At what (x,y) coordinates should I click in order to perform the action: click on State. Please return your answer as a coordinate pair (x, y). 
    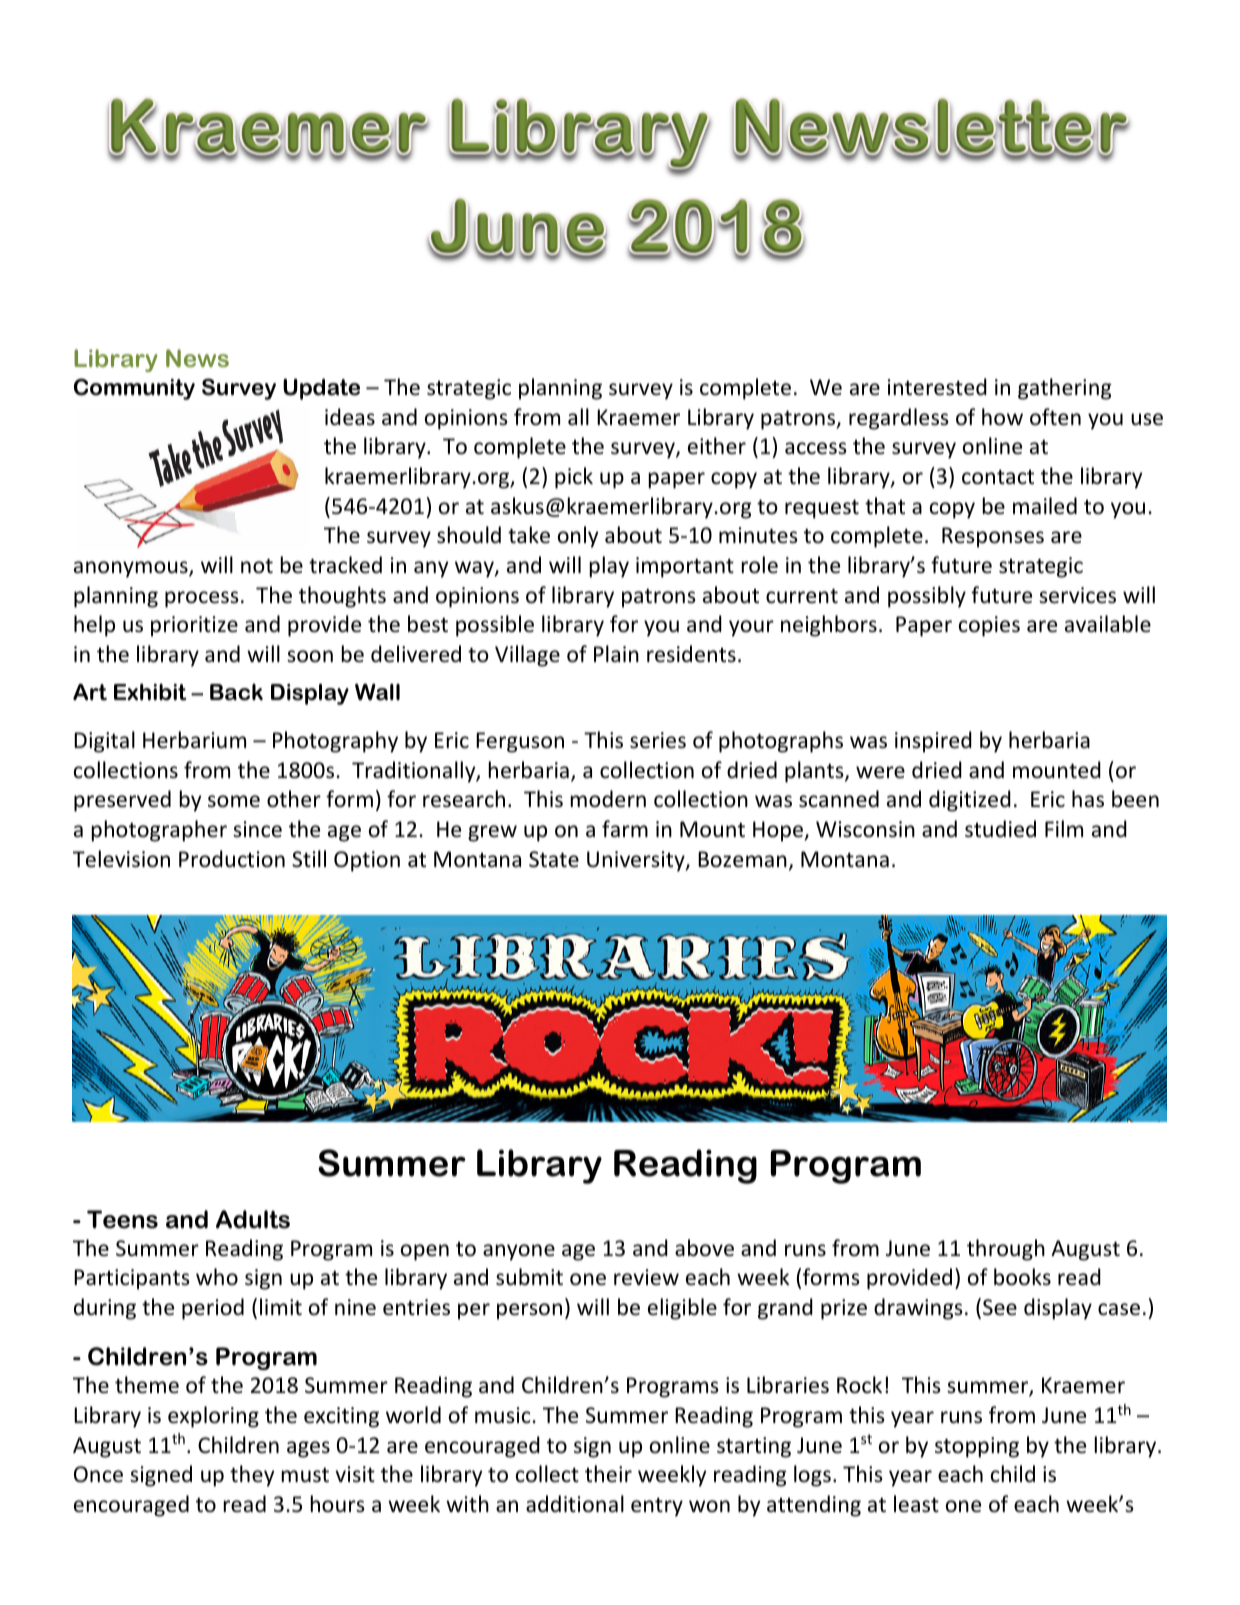
    Looking at the image, I should click on (554, 859).
